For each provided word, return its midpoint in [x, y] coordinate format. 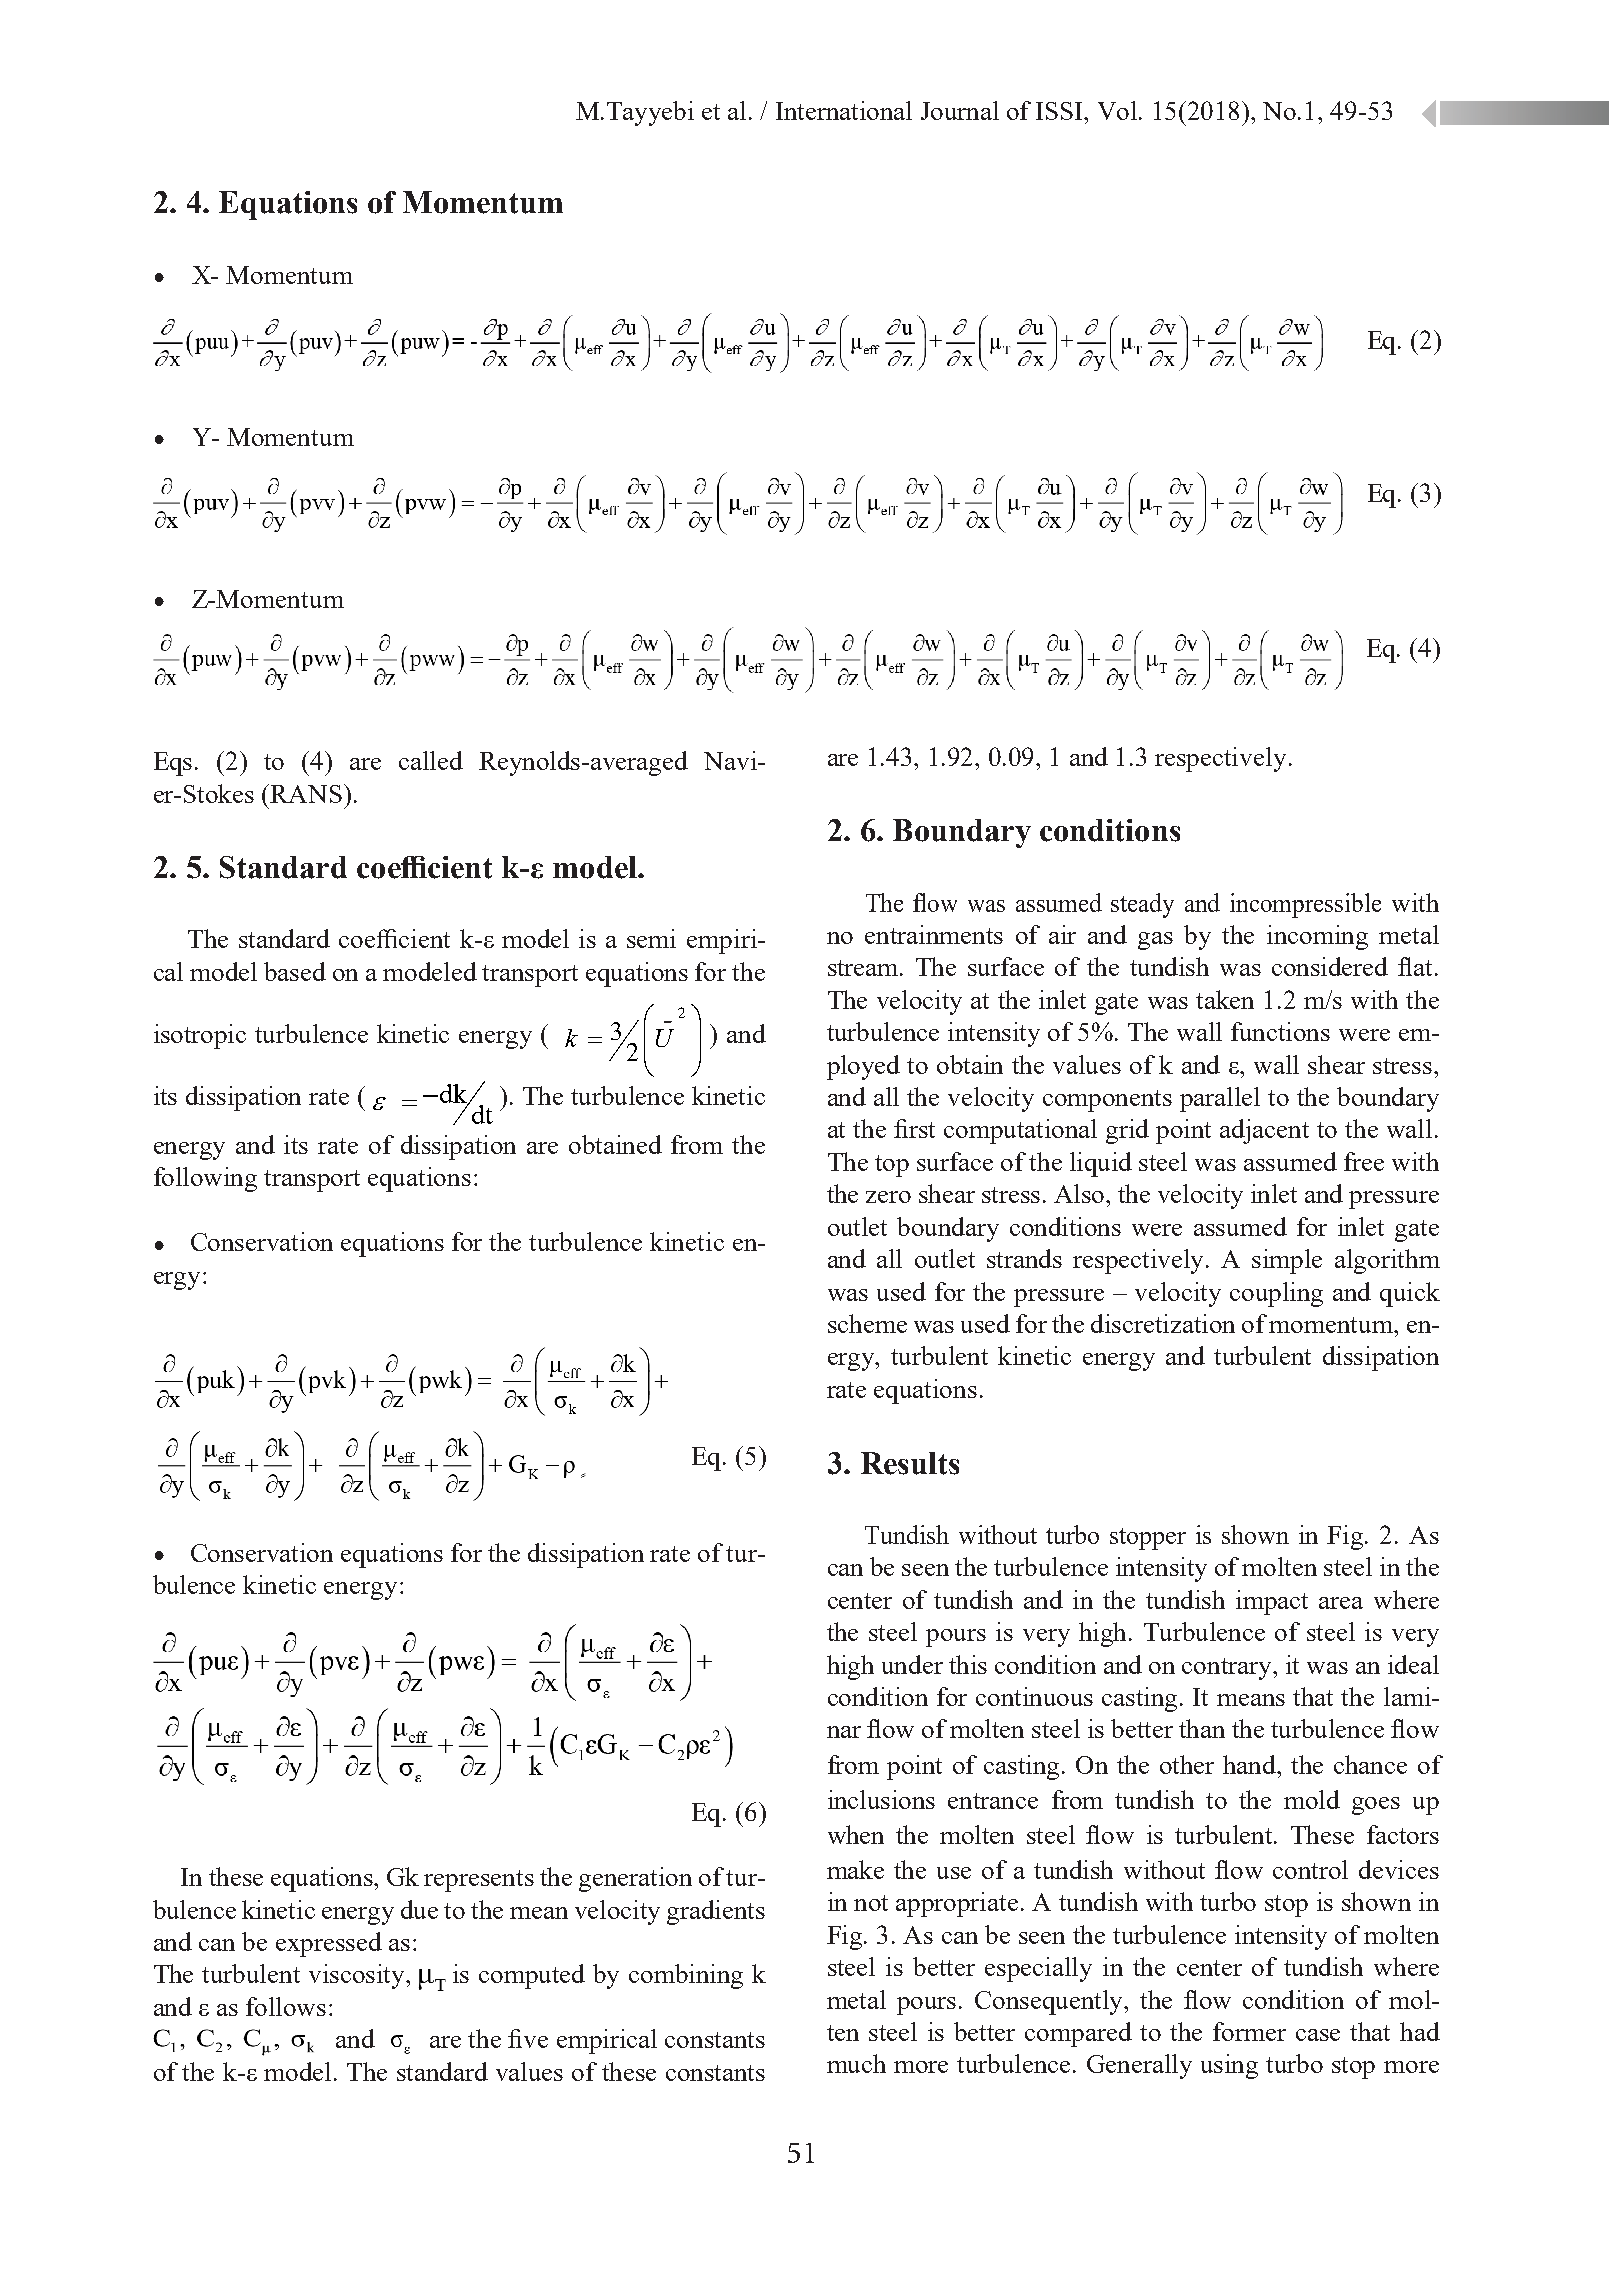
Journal [960, 110]
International [844, 110]
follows [286, 2006]
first [914, 1128]
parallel [1220, 1099]
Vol [1119, 110]
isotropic [200, 1036]
